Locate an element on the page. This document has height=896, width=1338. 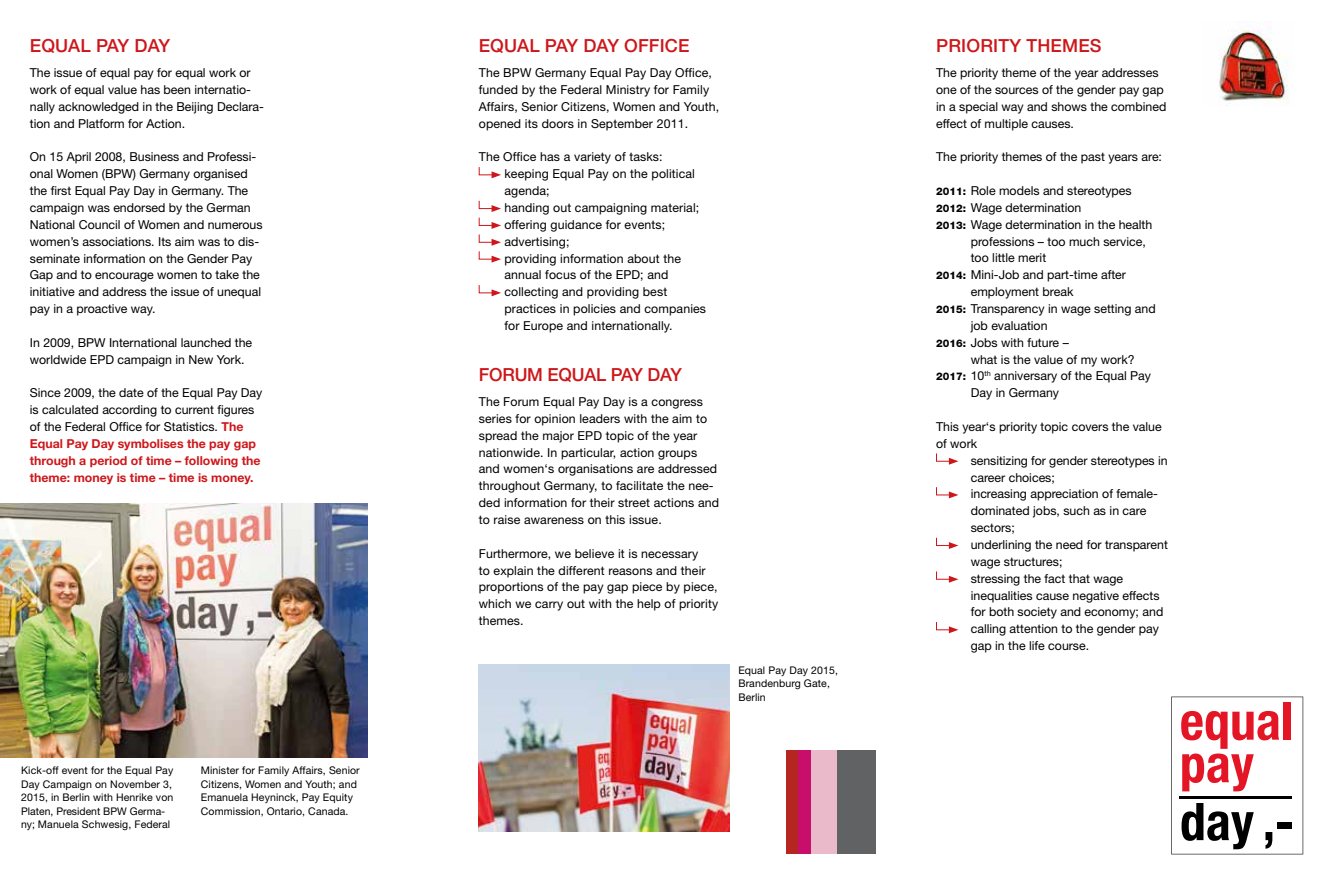
von is located at coordinates (164, 798).
